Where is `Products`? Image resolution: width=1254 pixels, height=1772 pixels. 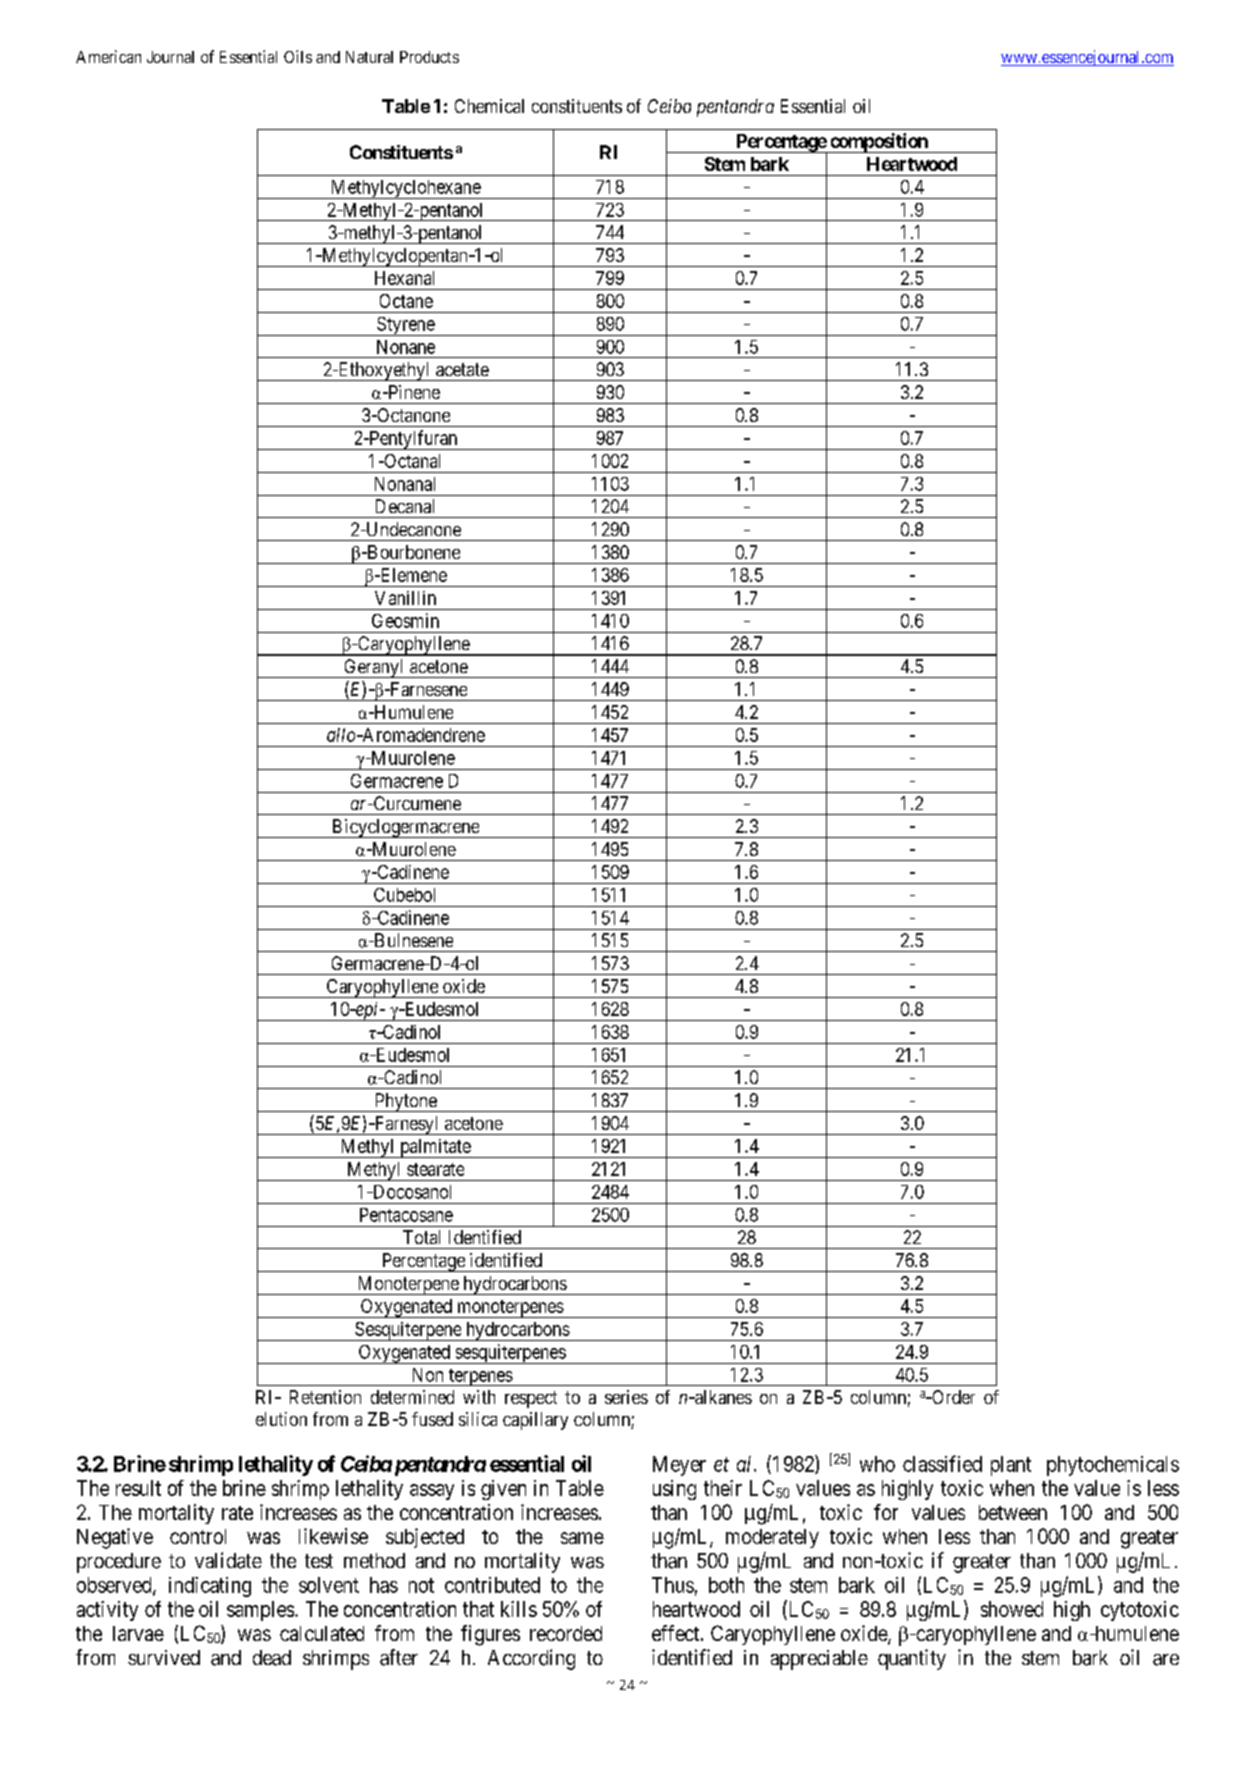
Products is located at coordinates (429, 57).
